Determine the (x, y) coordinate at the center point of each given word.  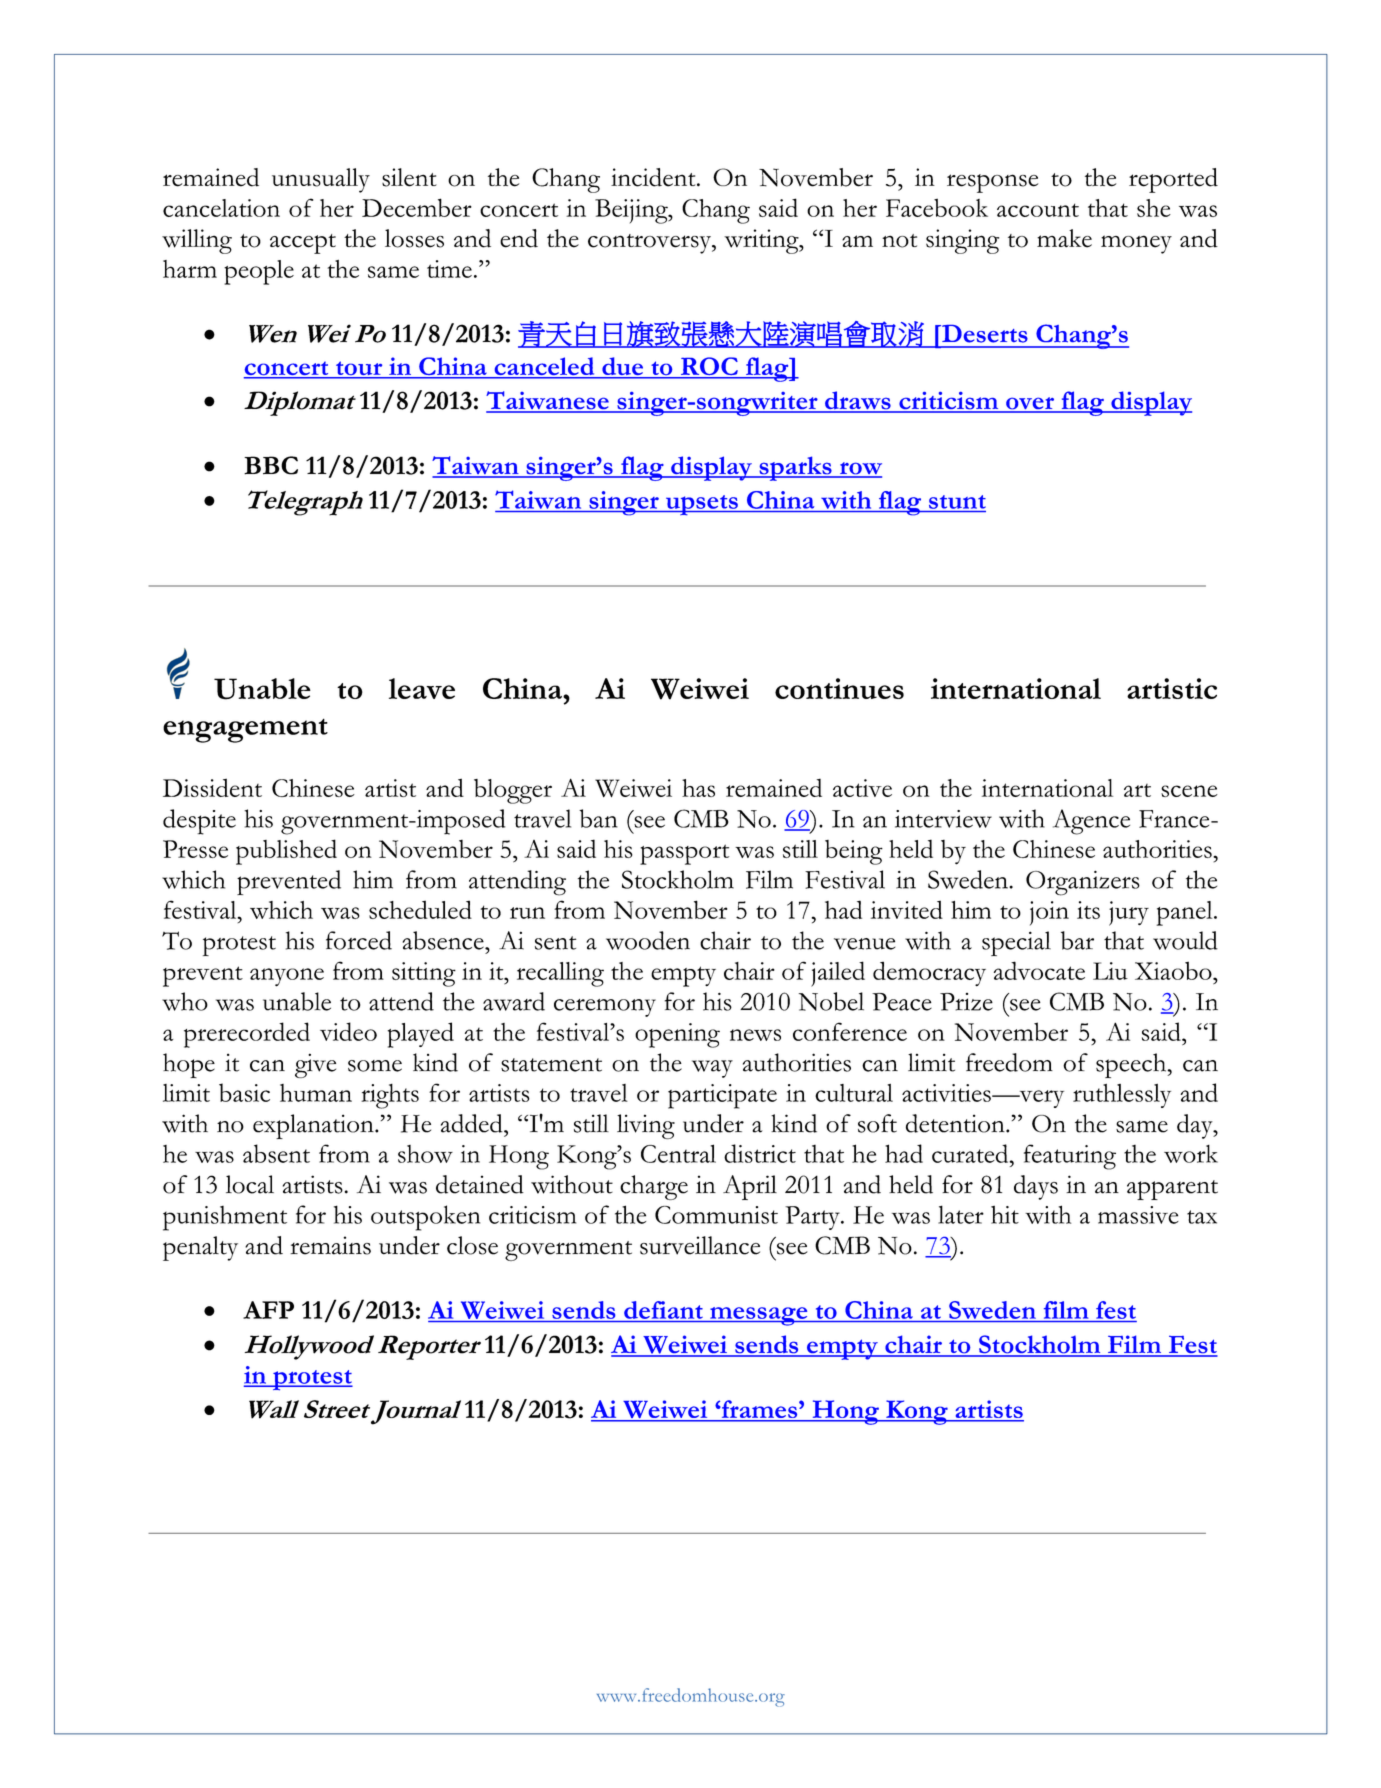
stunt (957, 502)
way (712, 1069)
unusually (321, 180)
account (1038, 210)
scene (1189, 791)
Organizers (1083, 883)
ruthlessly (1122, 1096)
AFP (268, 1310)
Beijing (632, 211)
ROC (709, 367)
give (315, 1065)
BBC (271, 465)
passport (684, 854)
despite (199, 822)
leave (422, 688)
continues (839, 688)
